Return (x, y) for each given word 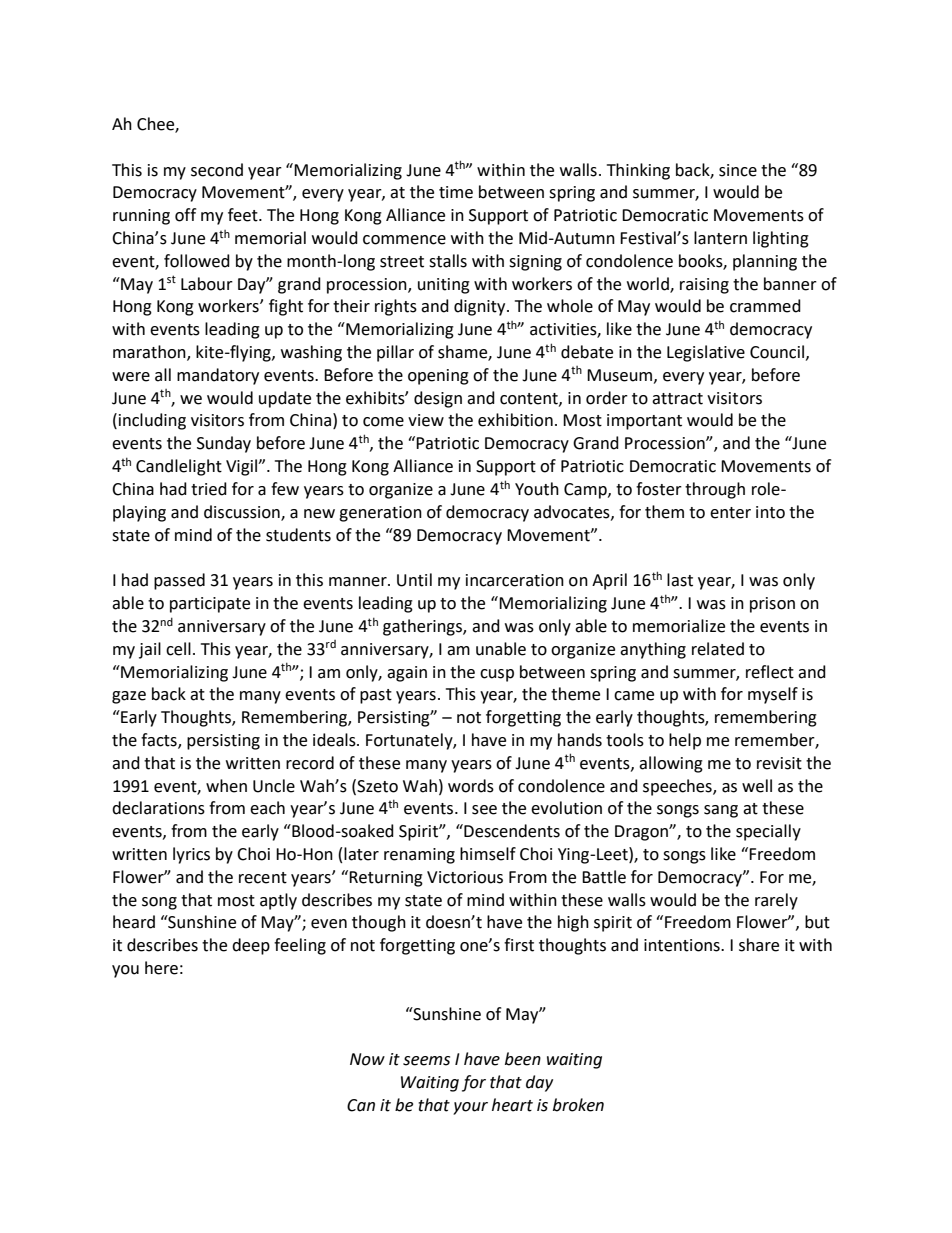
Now (367, 1059)
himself (488, 854)
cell (178, 649)
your (470, 1108)
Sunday (224, 444)
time (456, 192)
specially (768, 832)
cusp (497, 675)
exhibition (515, 420)
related (718, 649)
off (185, 215)
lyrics (191, 855)
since (738, 170)
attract (677, 399)
